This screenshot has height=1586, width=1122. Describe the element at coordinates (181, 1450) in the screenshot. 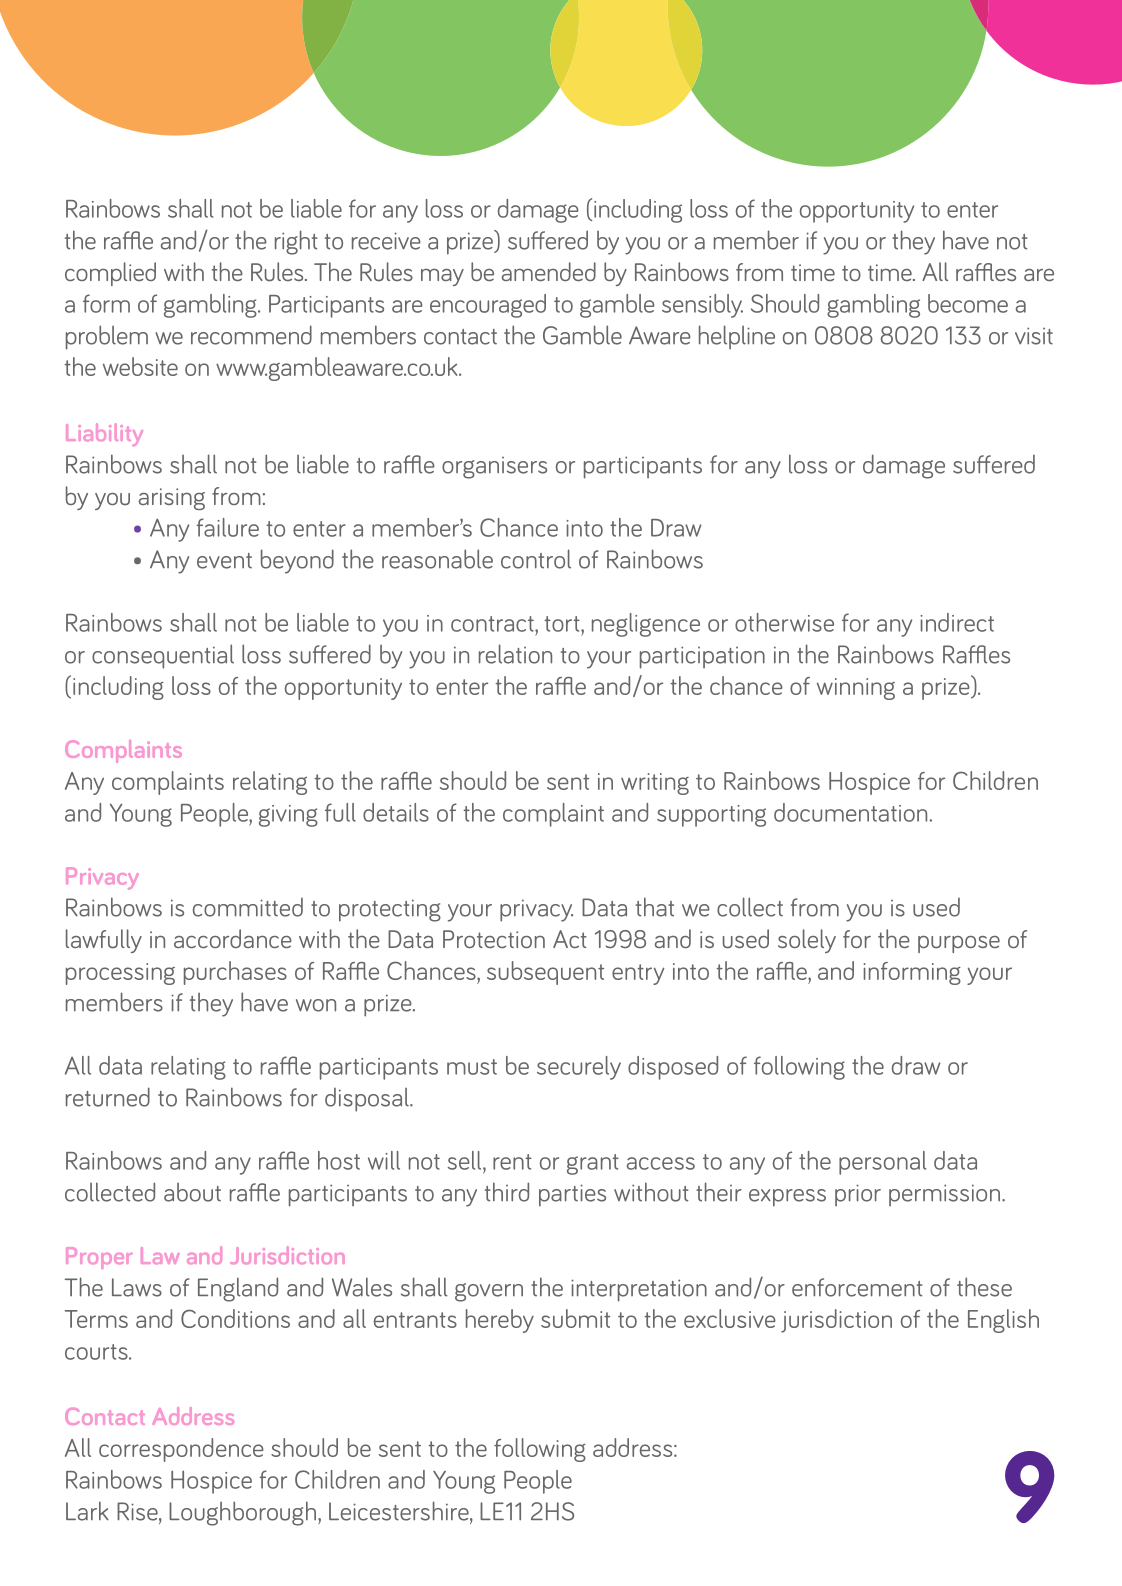

I see `correspondence` at that location.
